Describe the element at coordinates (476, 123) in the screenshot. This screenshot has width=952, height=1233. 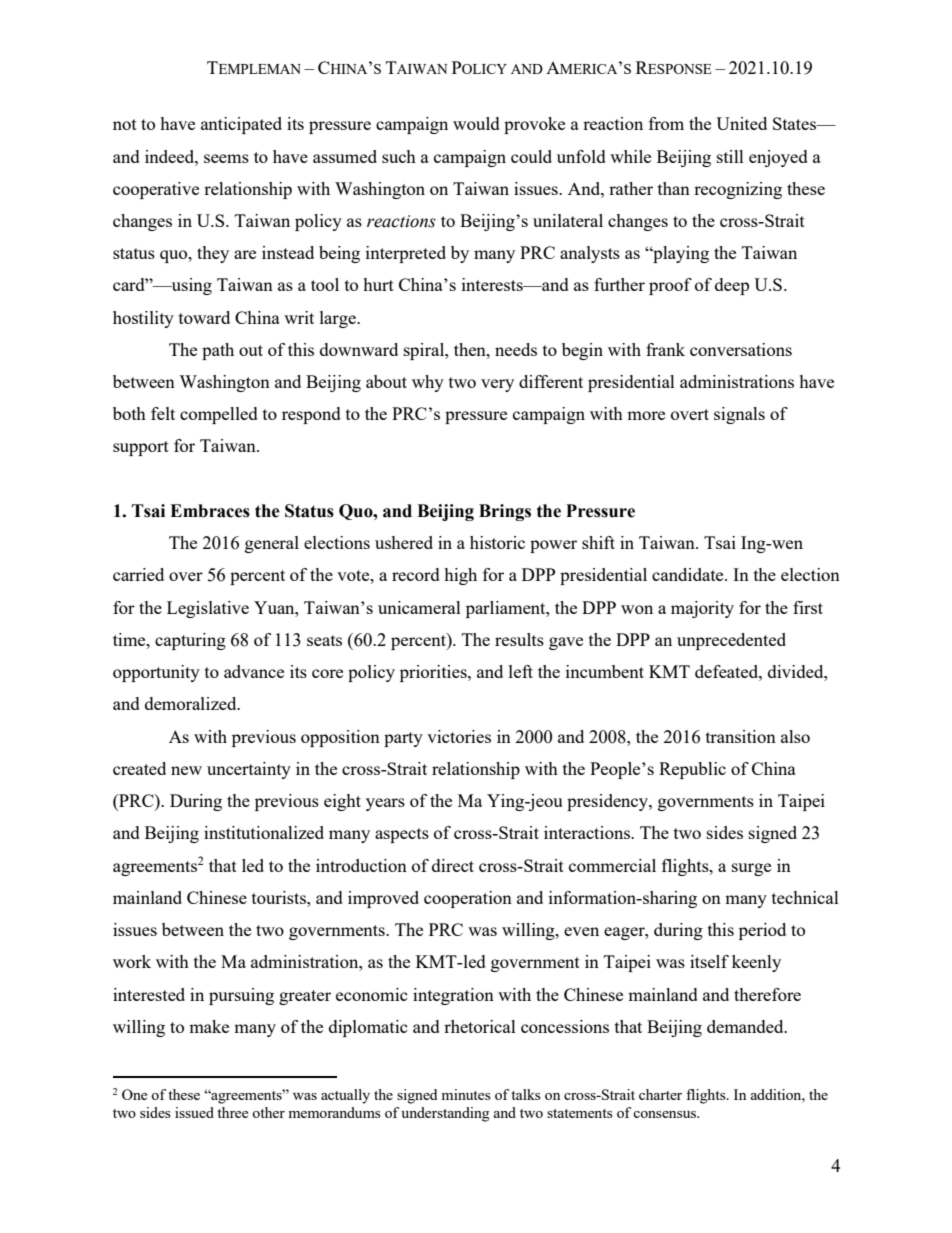
I see `would` at that location.
